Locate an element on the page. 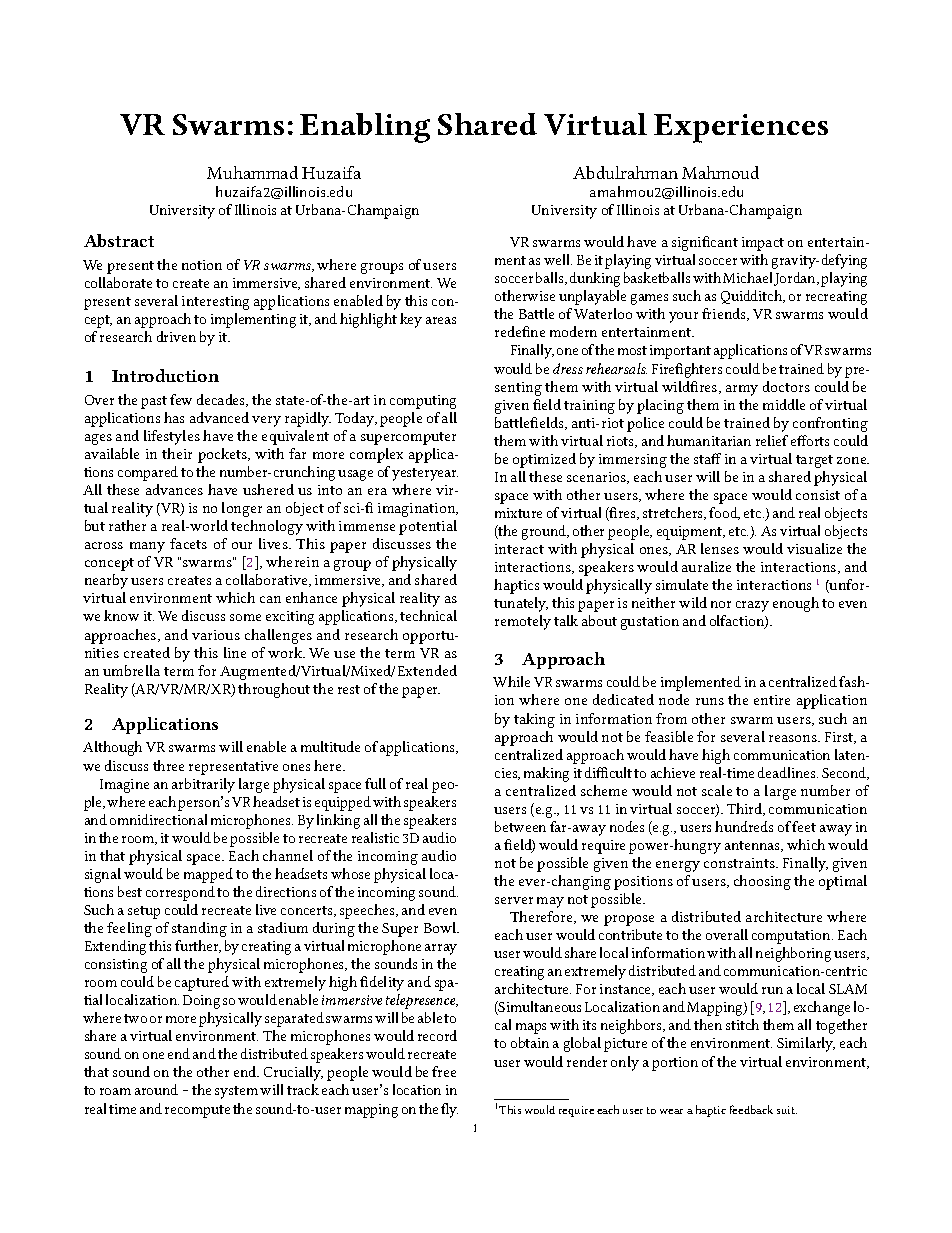 The image size is (952, 1233). Muhammad is located at coordinates (252, 172).
